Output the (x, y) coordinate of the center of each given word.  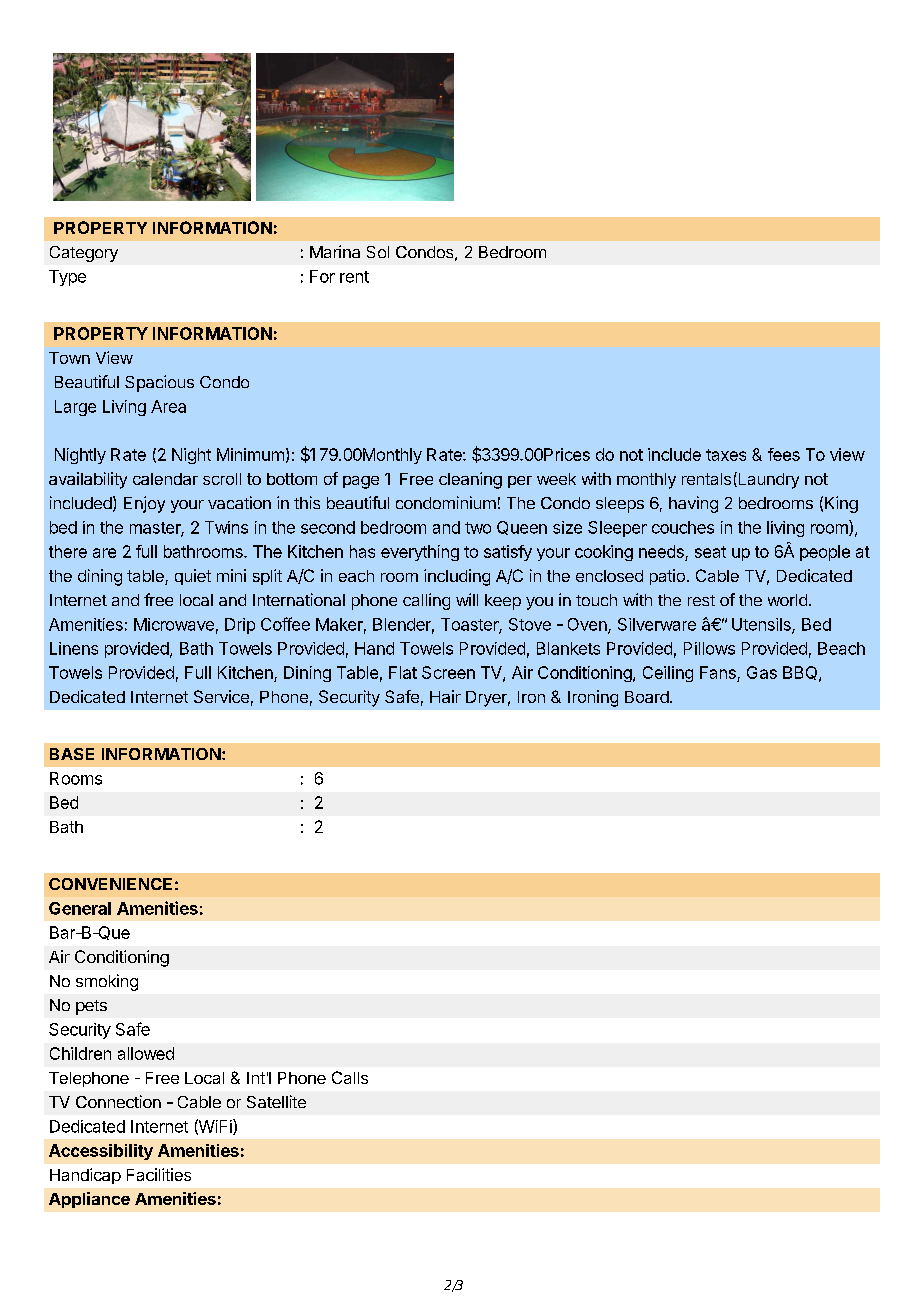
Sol (378, 252)
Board (648, 697)
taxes (726, 455)
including (457, 577)
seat (710, 552)
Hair (445, 696)
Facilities (159, 1174)
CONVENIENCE (110, 884)
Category (84, 254)
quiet (193, 577)
